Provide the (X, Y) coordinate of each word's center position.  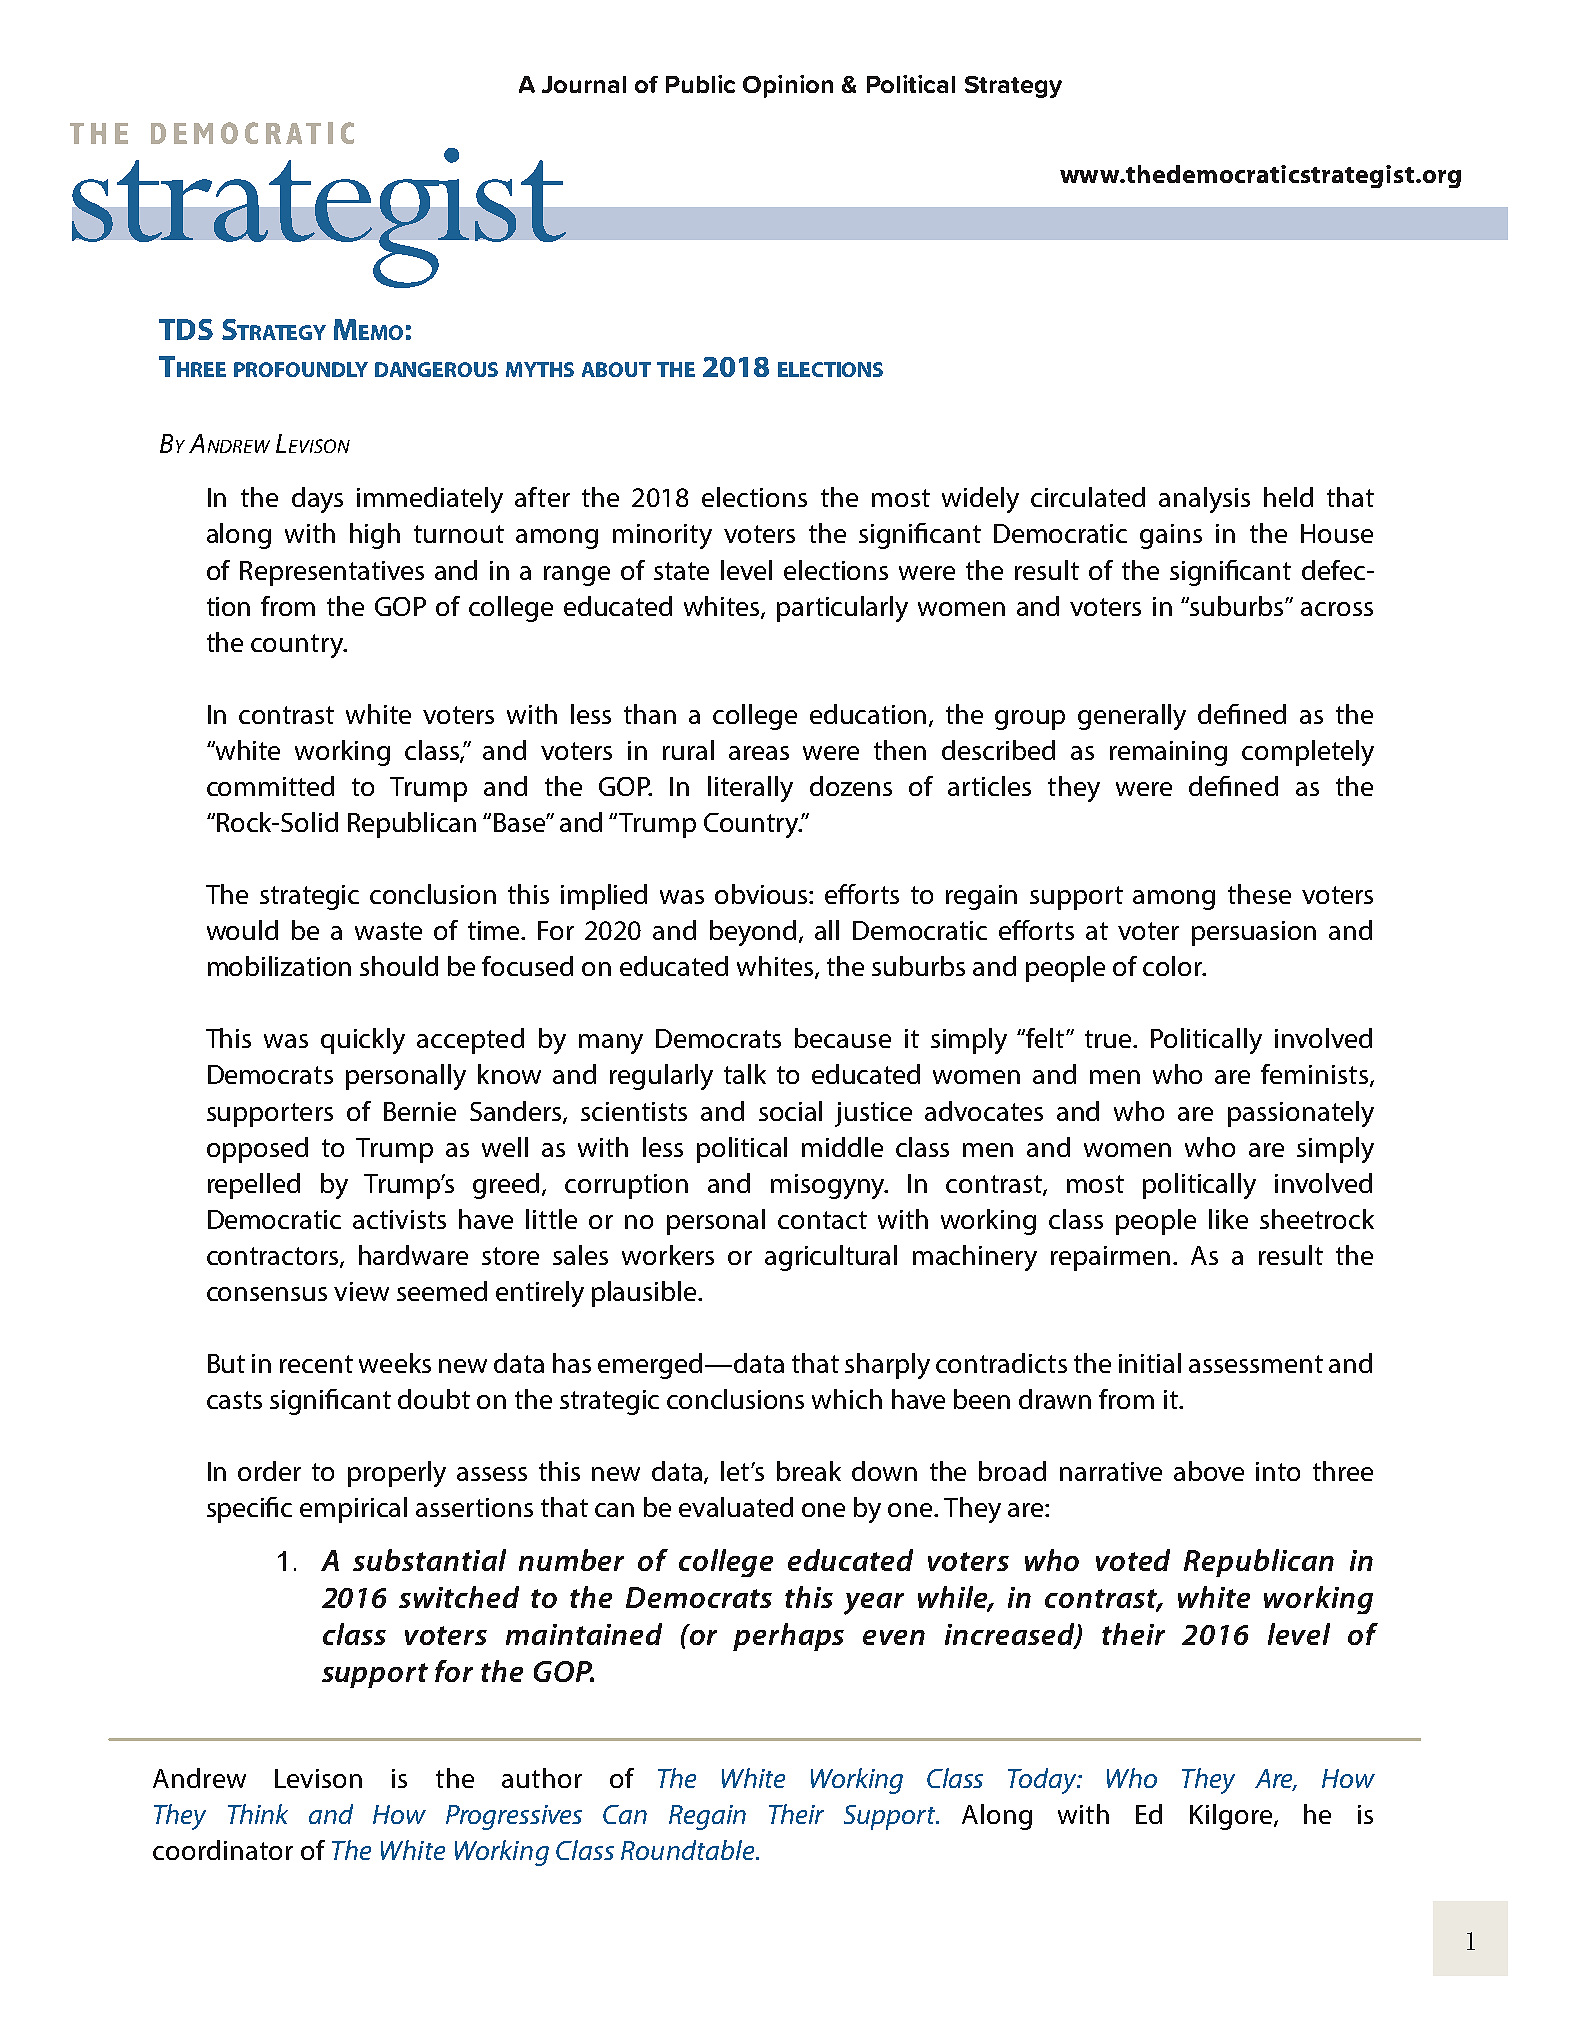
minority (662, 536)
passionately (1301, 1114)
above (1209, 1471)
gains (1171, 536)
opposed (257, 1150)
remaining (1168, 753)
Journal (584, 84)
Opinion (788, 86)
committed (270, 786)
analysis (1204, 500)
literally (750, 789)
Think (258, 1814)
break (809, 1471)
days (317, 500)
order (269, 1471)
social (790, 1111)
